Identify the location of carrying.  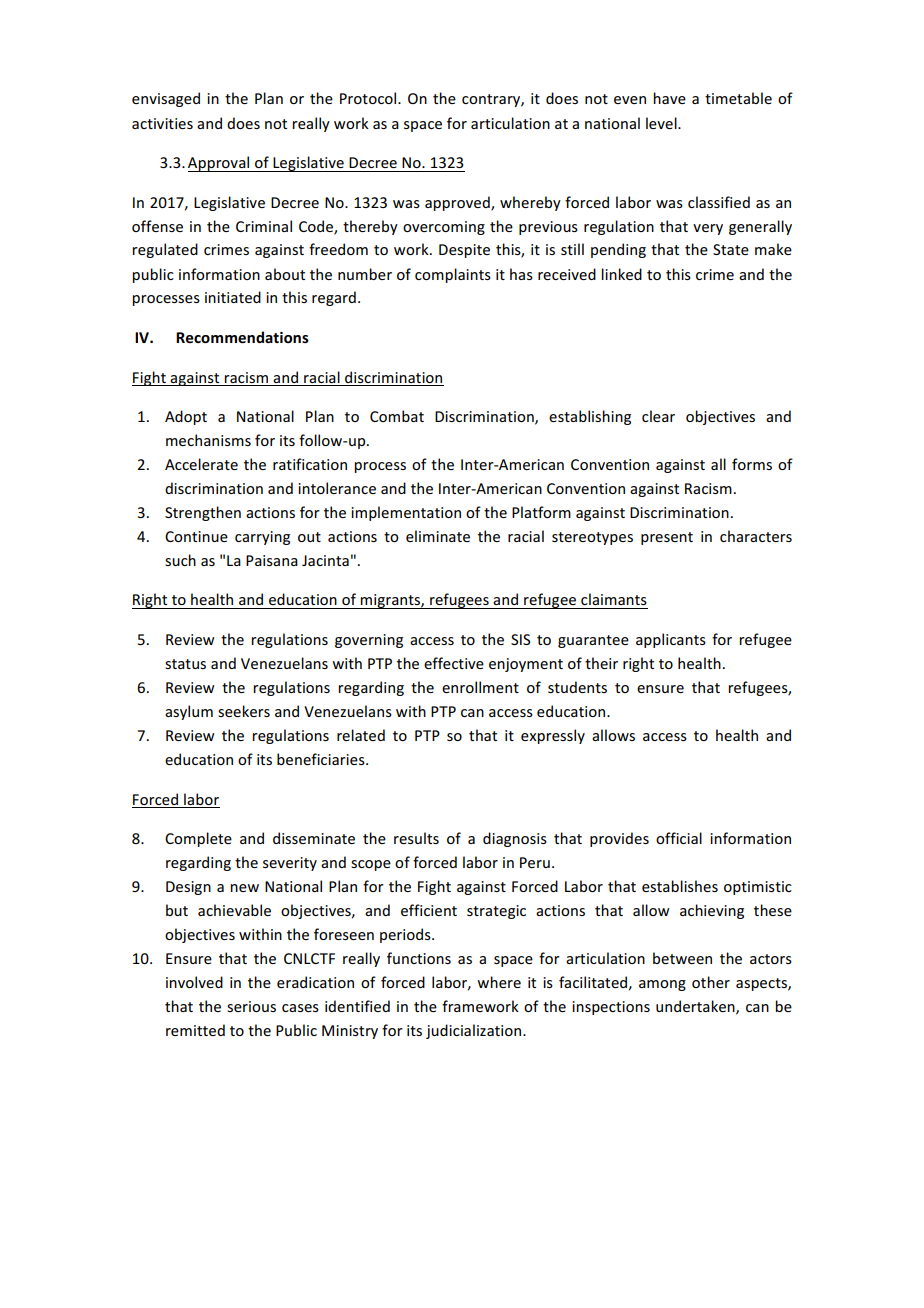
(262, 538).
